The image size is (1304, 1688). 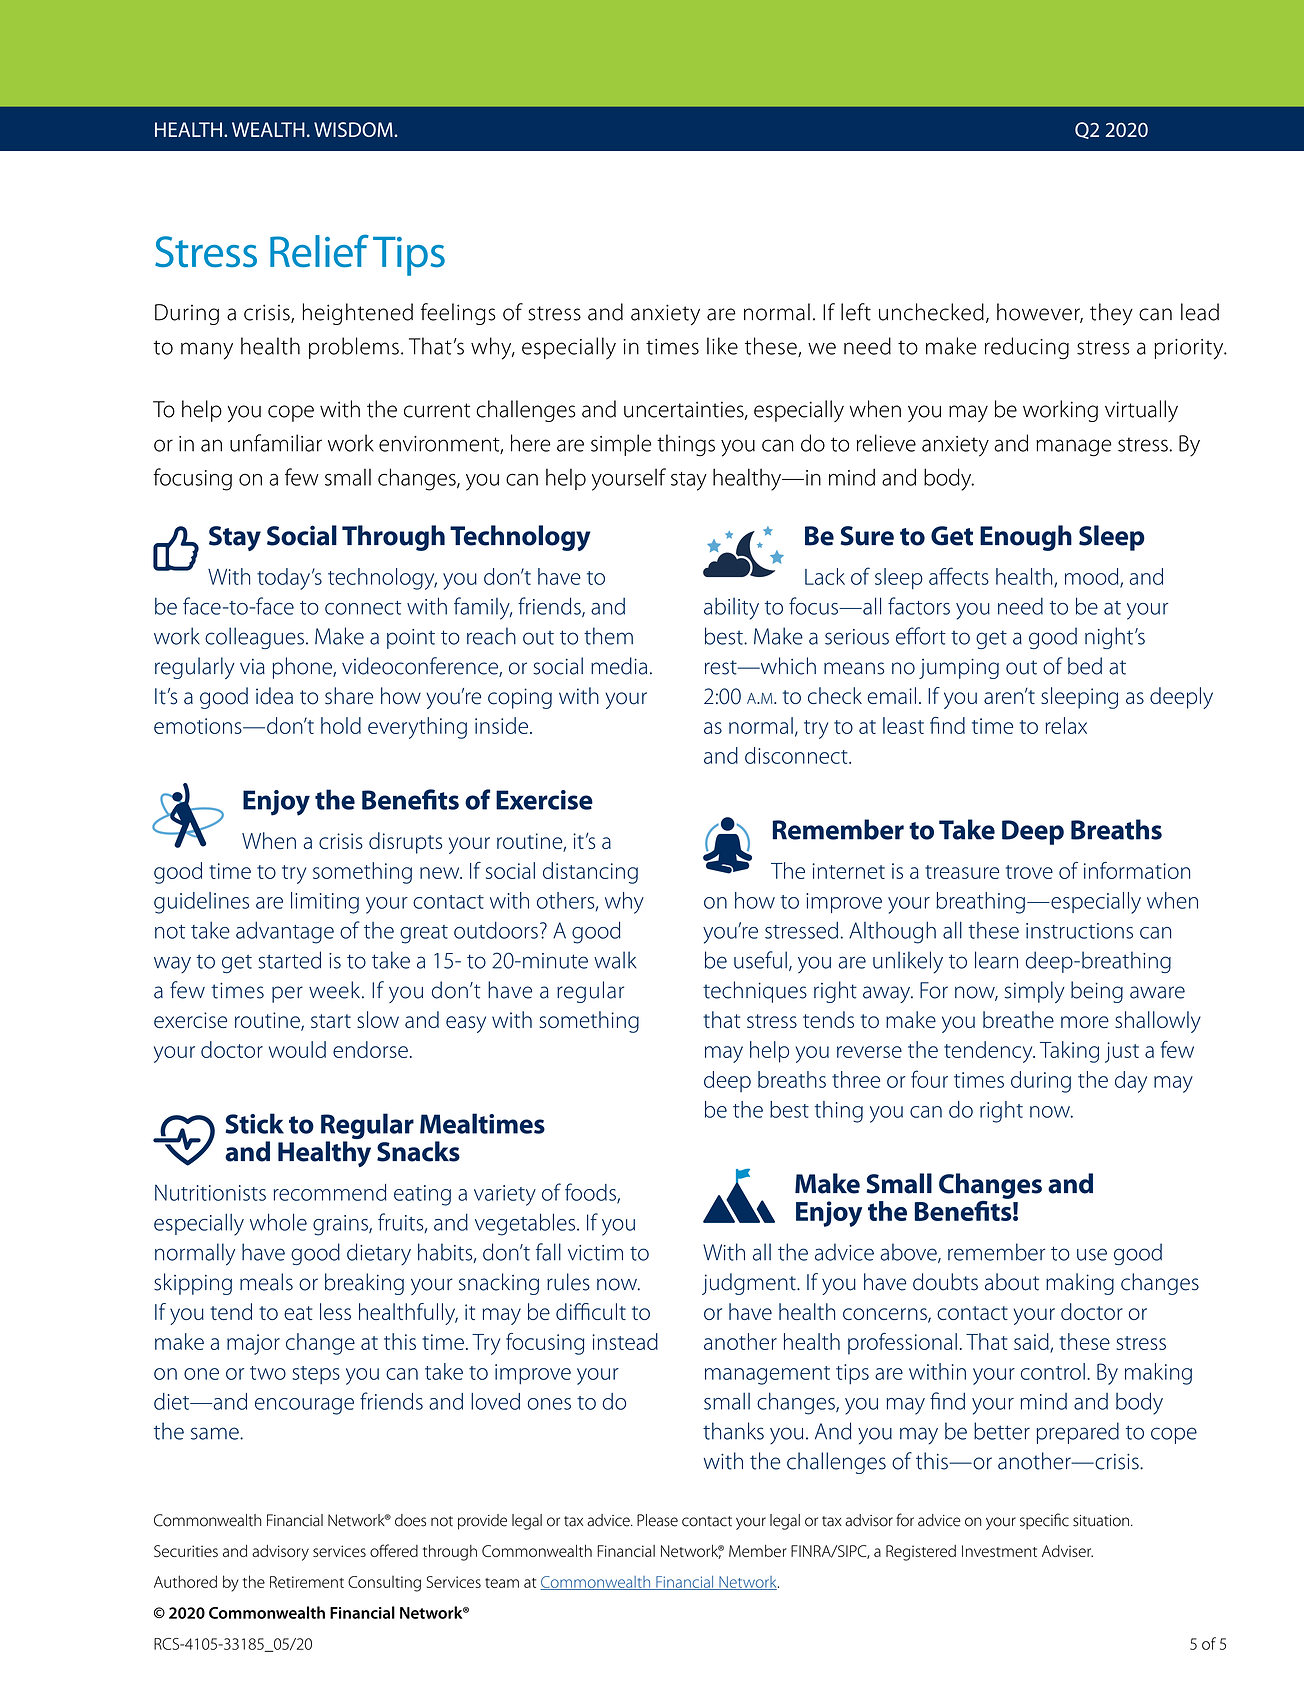 I want to click on about, so click(x=1012, y=1282).
